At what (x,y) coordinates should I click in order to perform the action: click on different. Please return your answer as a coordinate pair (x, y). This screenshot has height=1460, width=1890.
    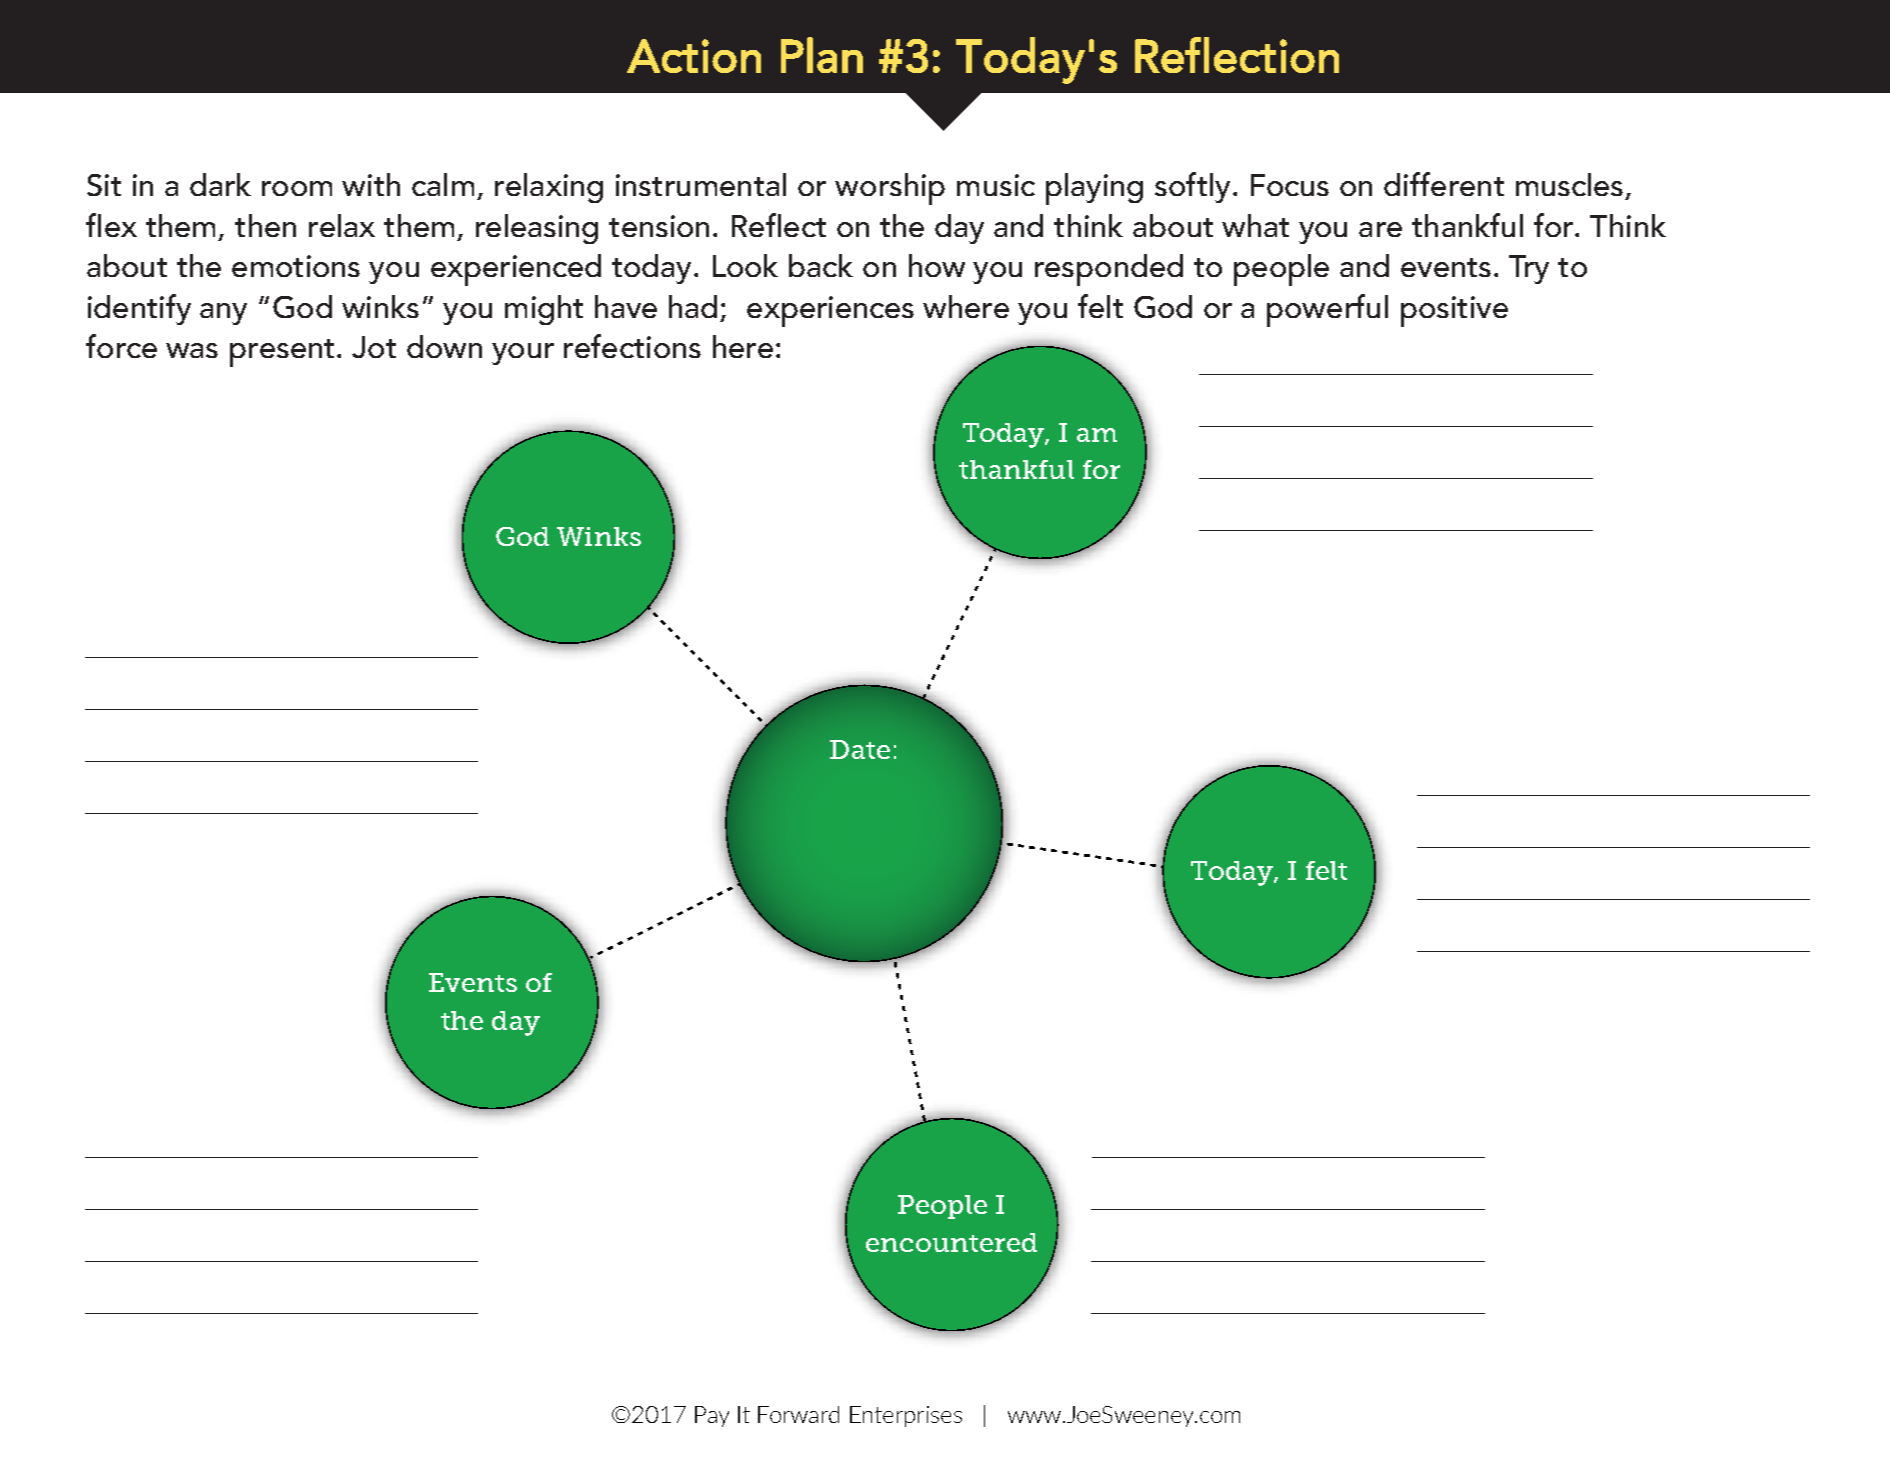
    Looking at the image, I should click on (1444, 184).
